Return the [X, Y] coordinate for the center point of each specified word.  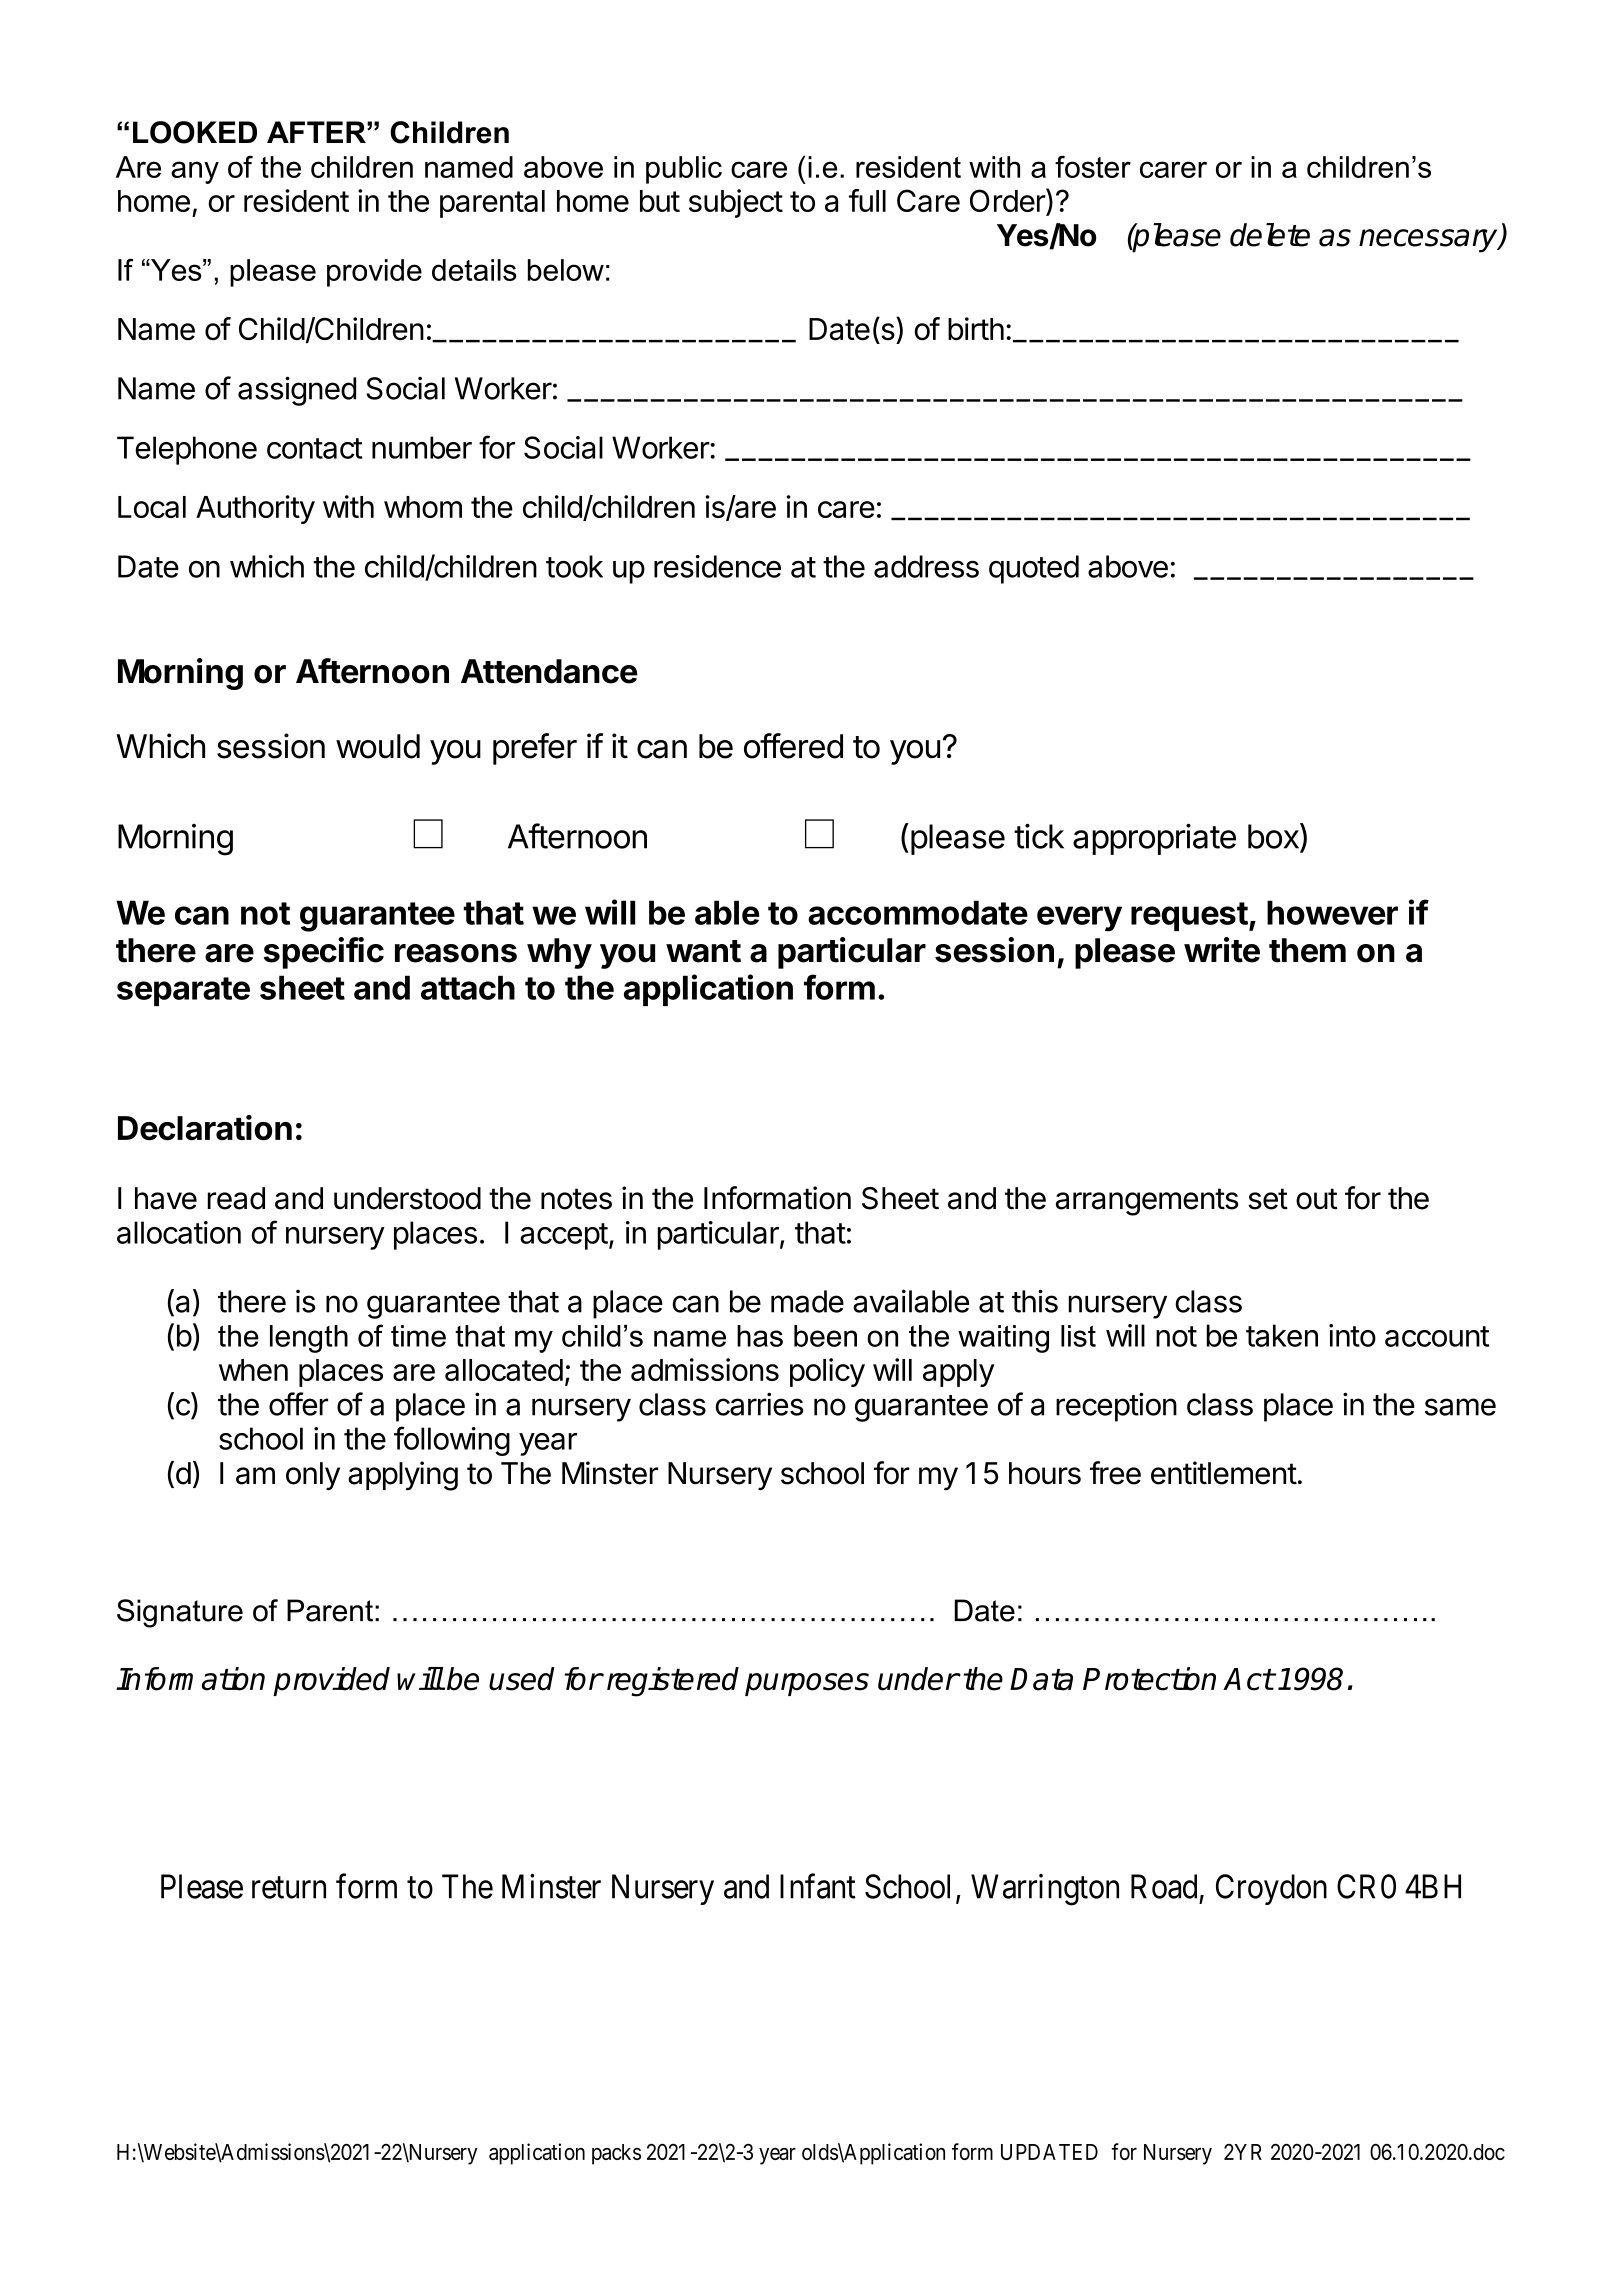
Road [1164, 1886]
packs [616, 2154]
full [867, 200]
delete [1270, 235]
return [289, 1888]
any [195, 172]
